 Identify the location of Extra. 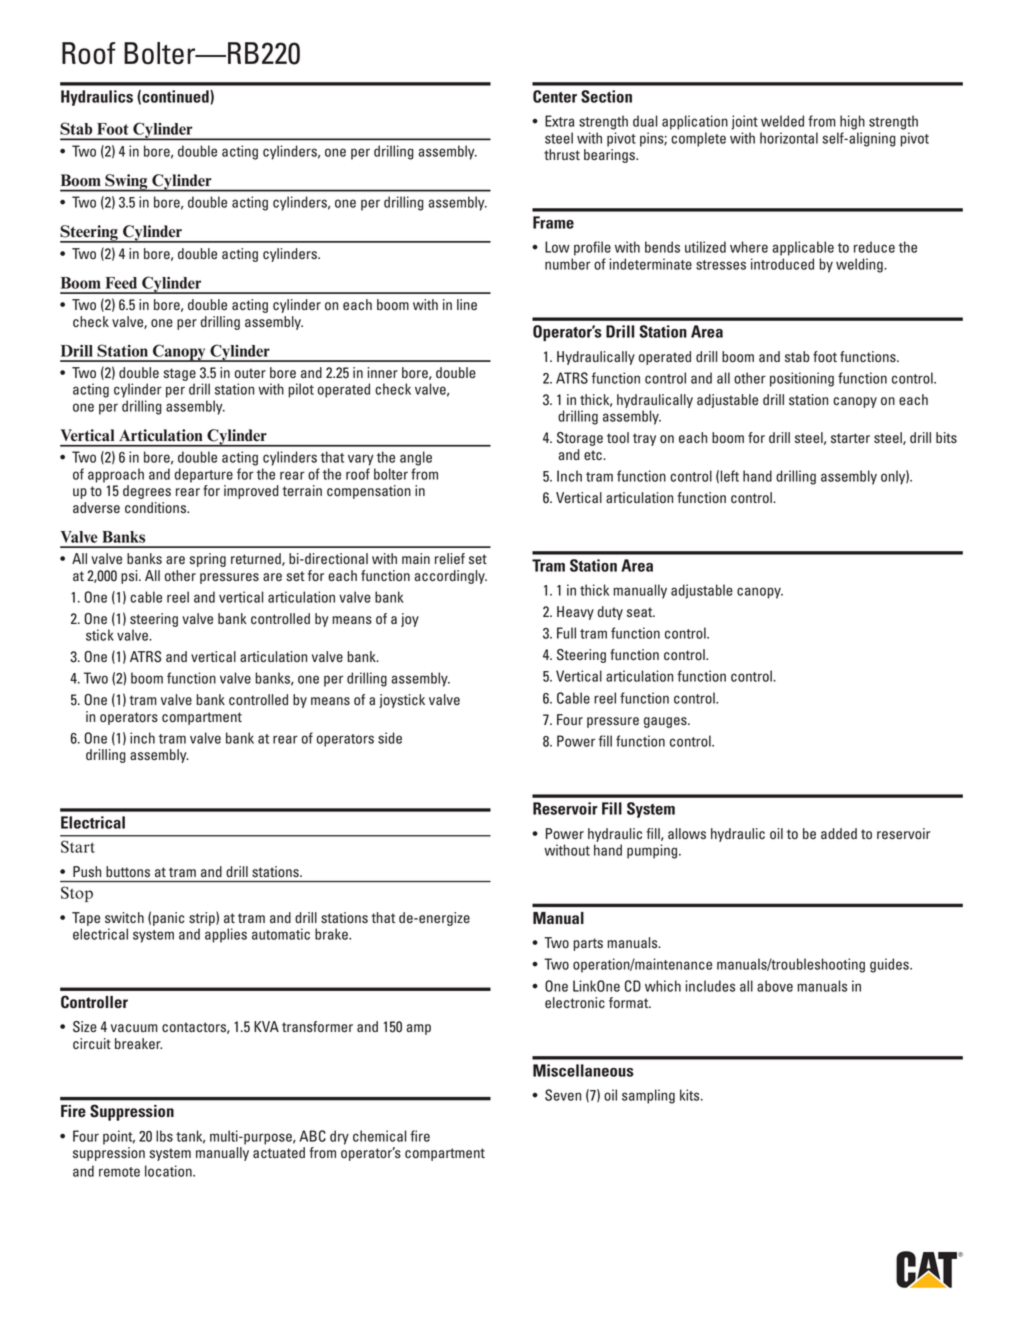
(559, 121).
